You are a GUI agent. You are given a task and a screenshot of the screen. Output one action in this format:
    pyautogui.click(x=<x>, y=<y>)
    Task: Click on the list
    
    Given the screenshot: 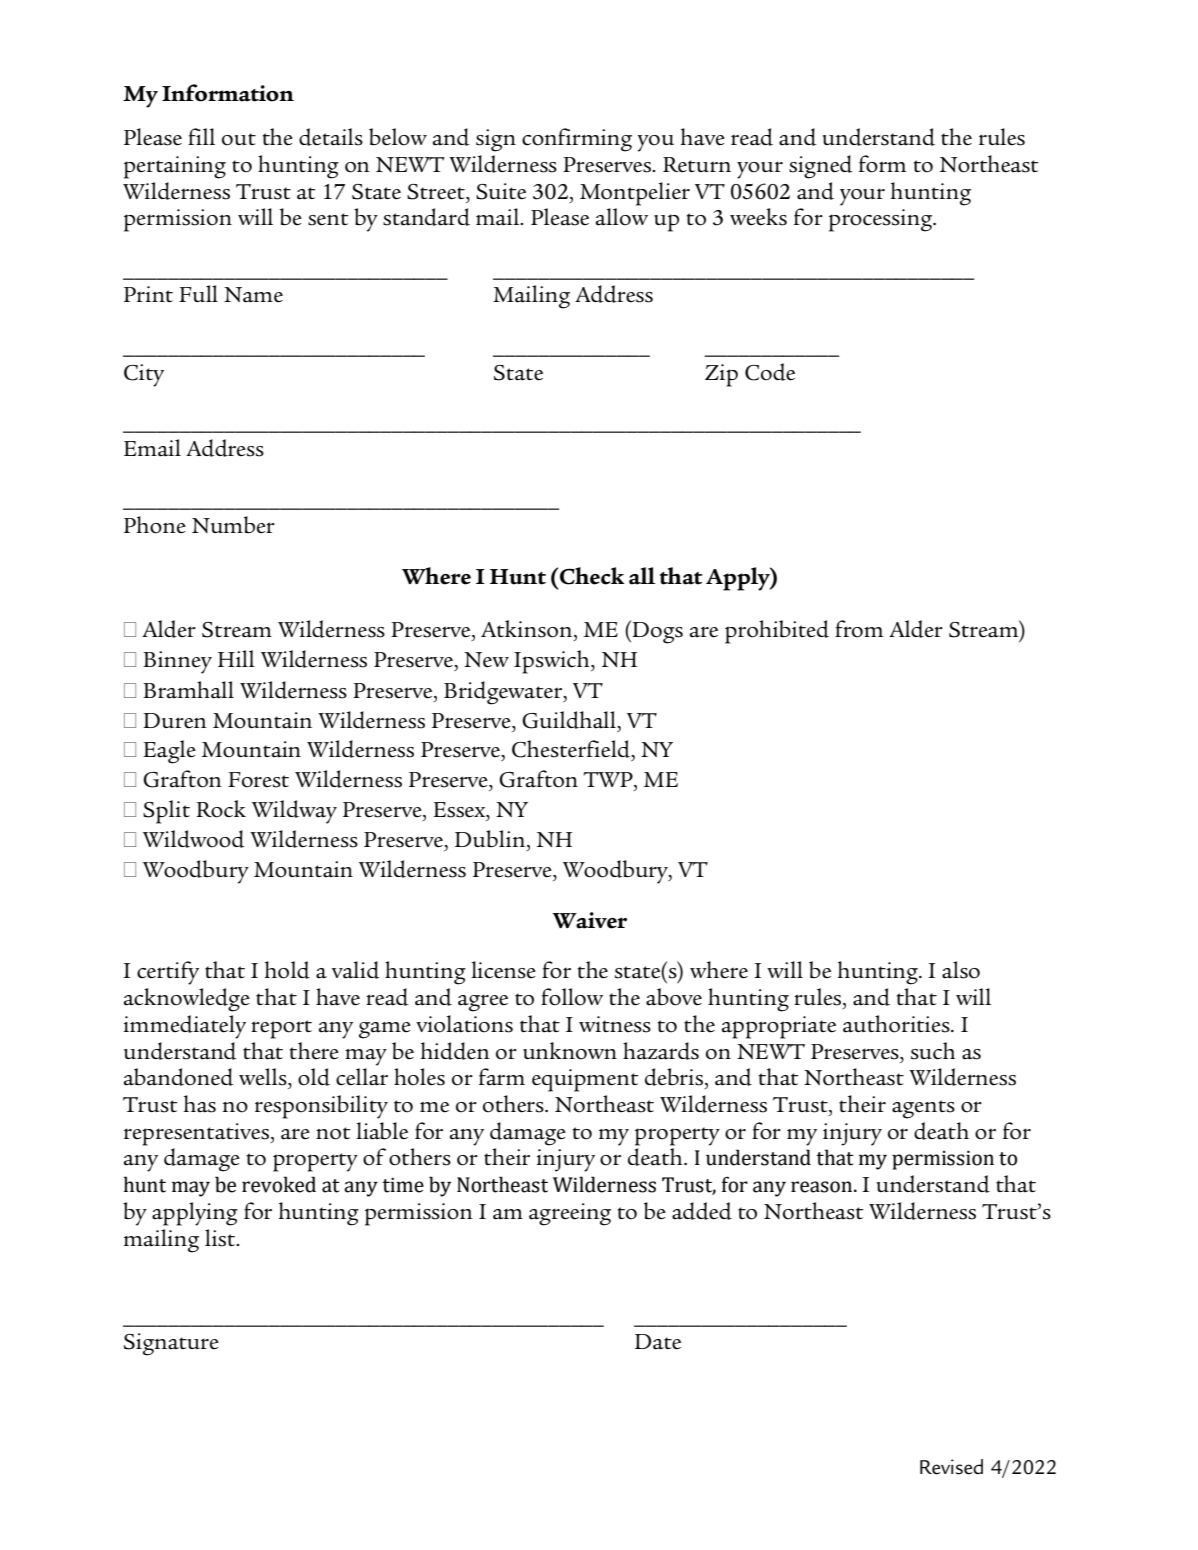 What is the action you would take?
    pyautogui.click(x=221, y=1238)
